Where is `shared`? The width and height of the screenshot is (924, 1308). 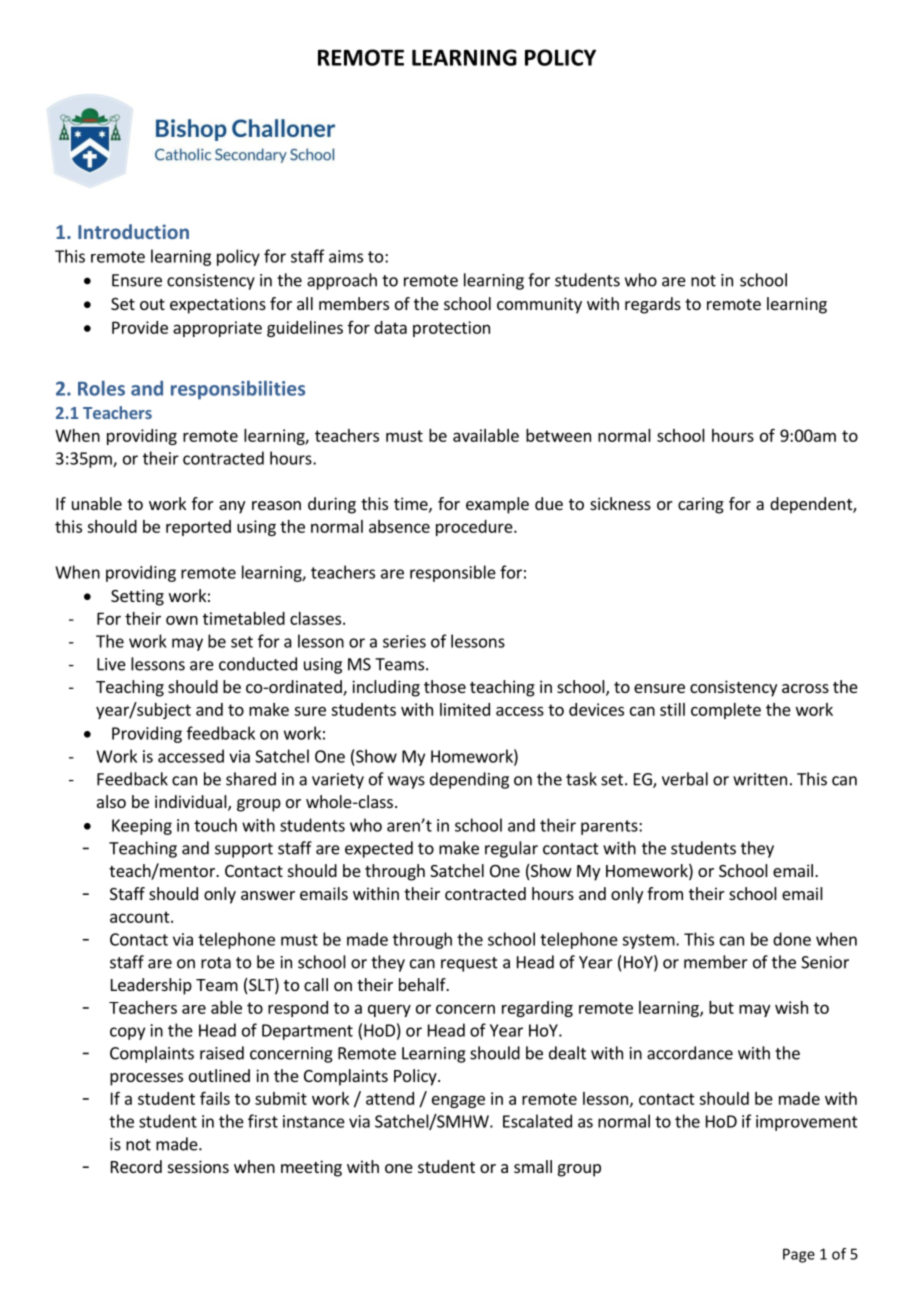 shared is located at coordinates (251, 779).
